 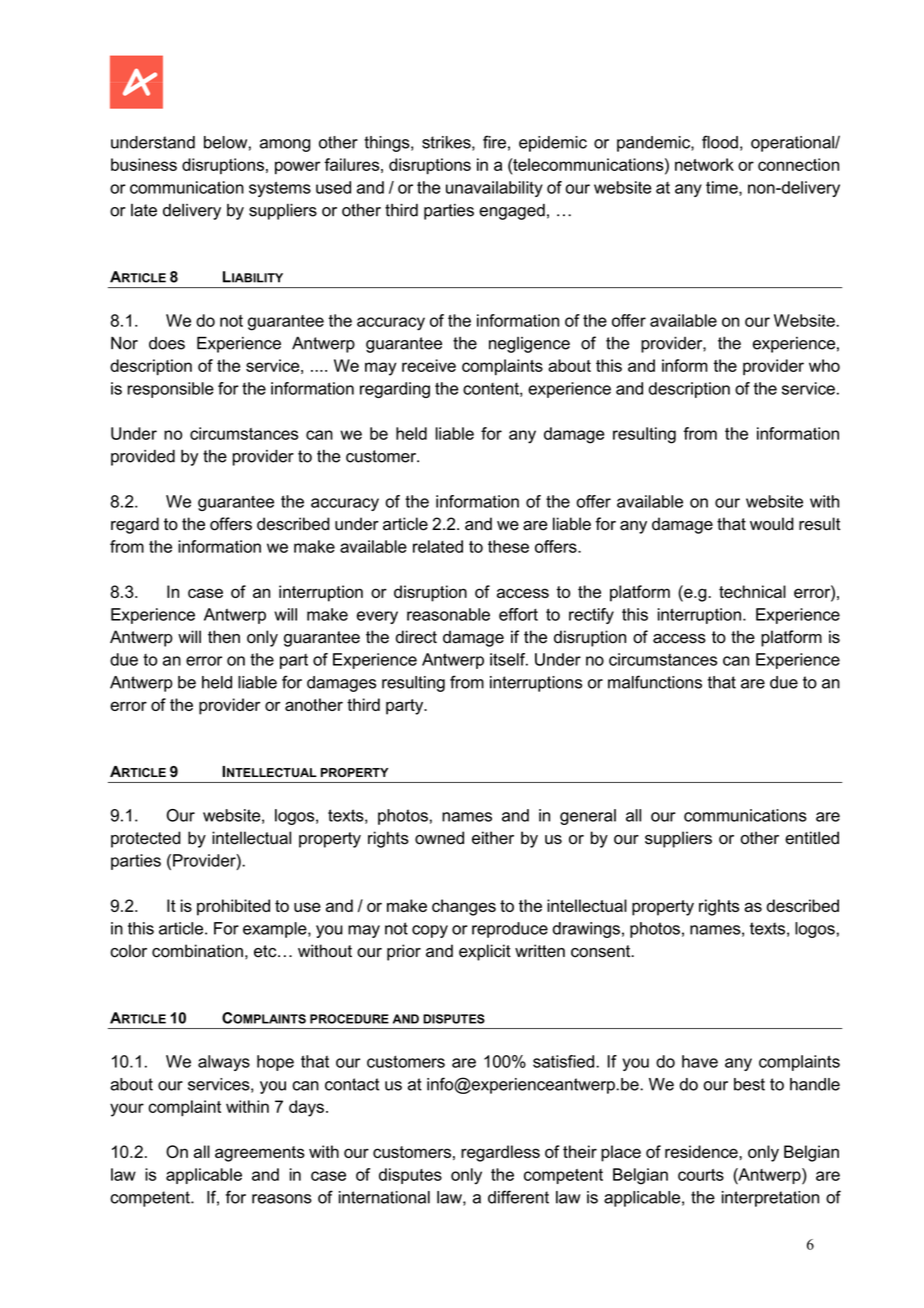 What do you see at coordinates (494, 189) in the screenshot?
I see `unavailability` at bounding box center [494, 189].
